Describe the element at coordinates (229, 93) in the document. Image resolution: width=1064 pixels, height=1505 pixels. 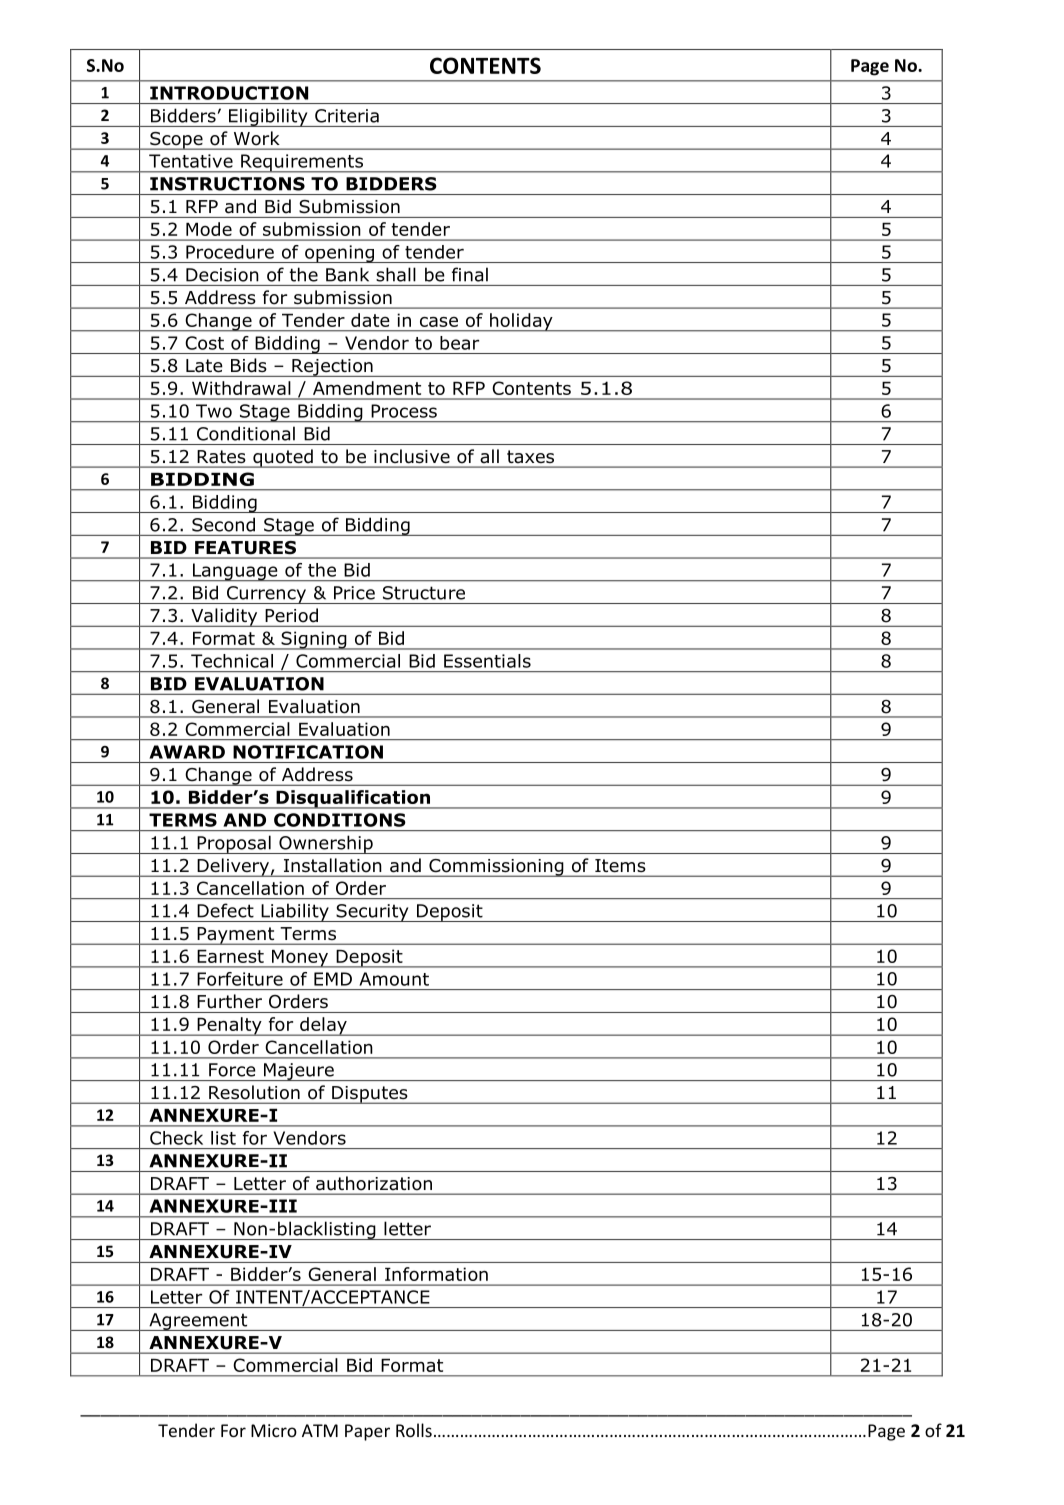
I see `INTRODUCTION` at that location.
